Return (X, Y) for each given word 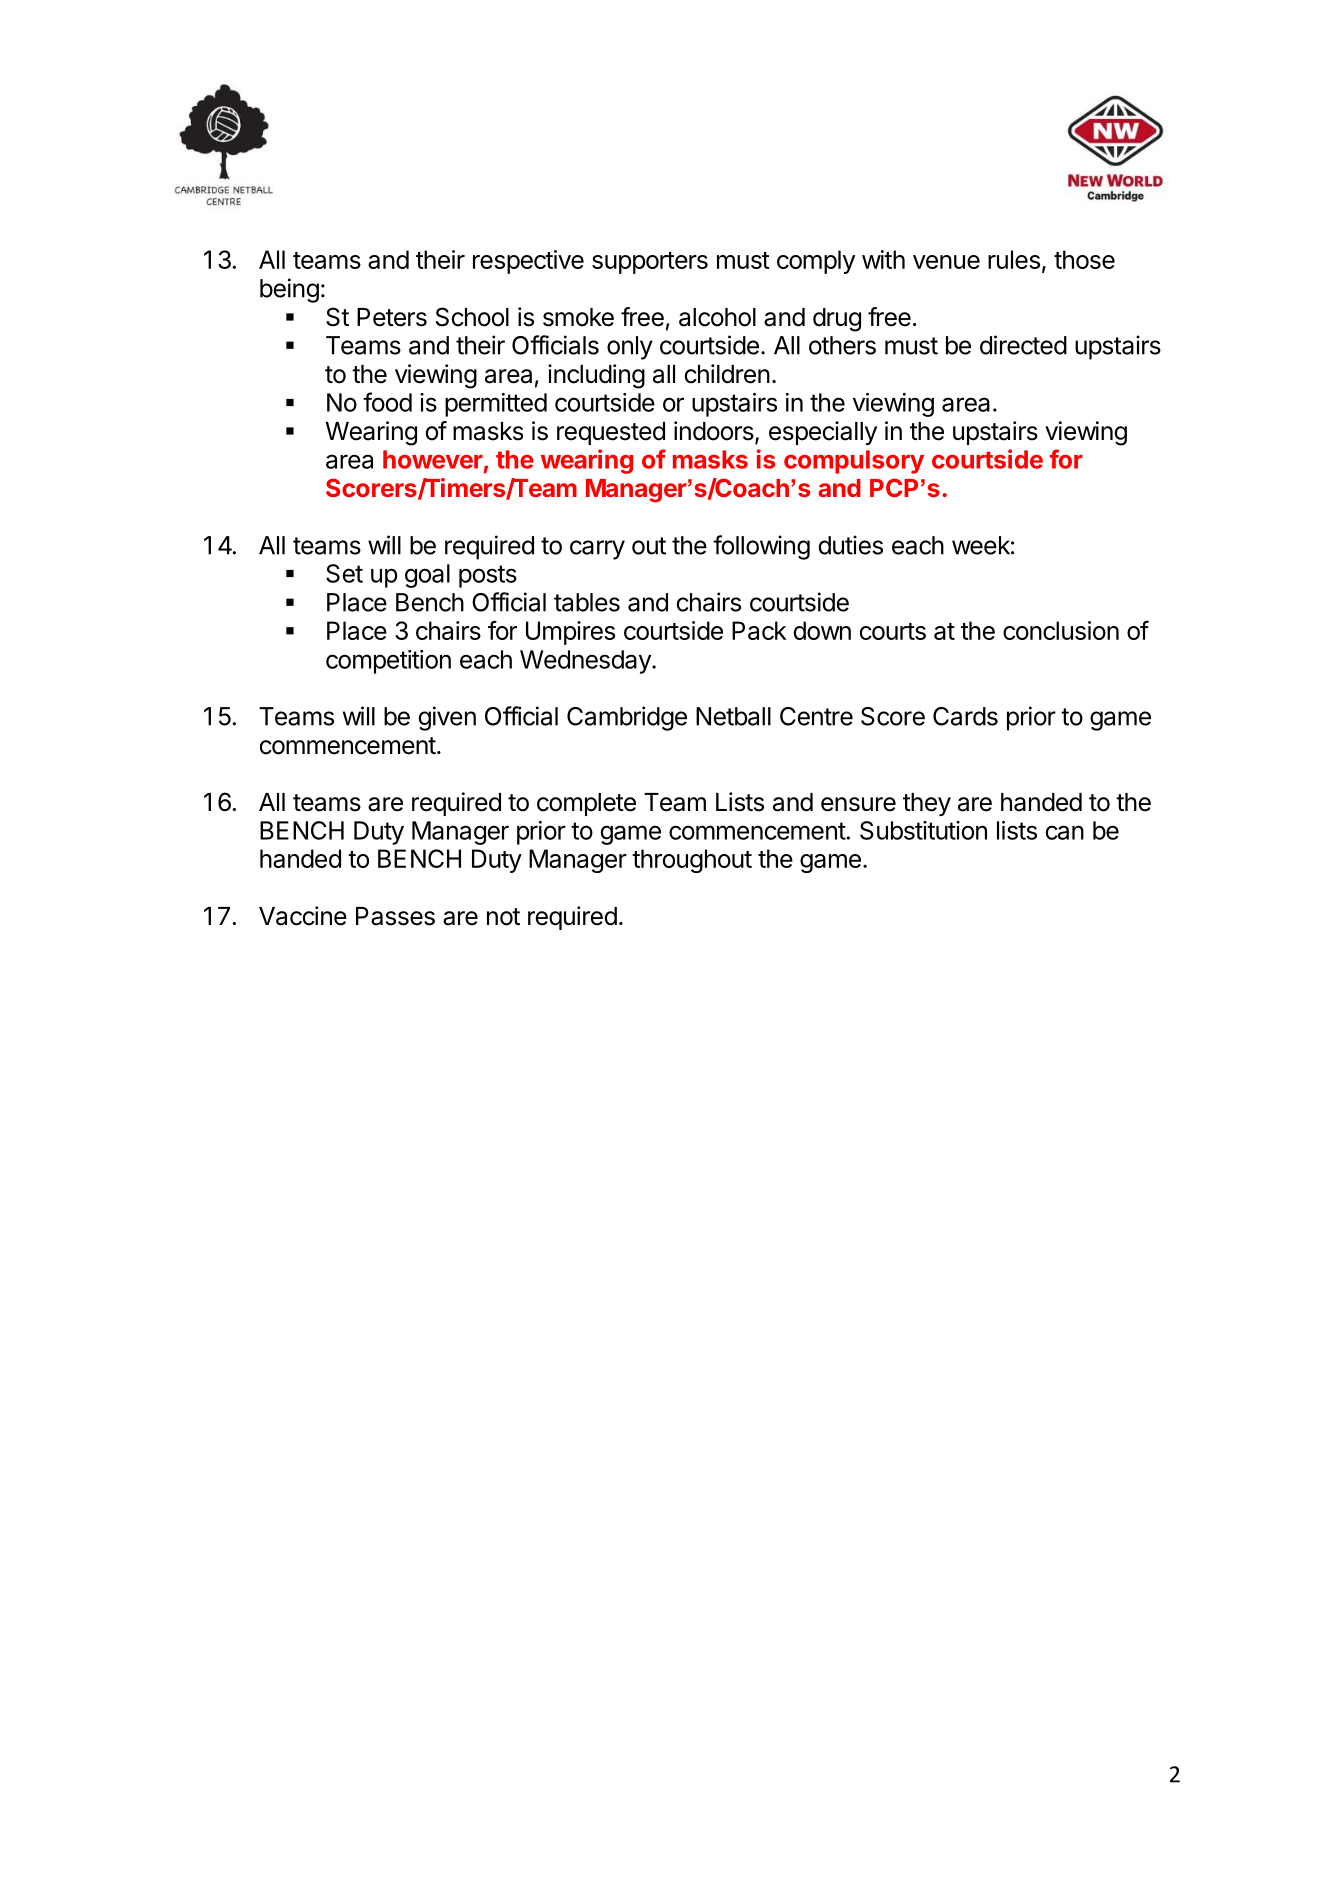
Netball (733, 716)
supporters (650, 263)
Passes (395, 916)
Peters (392, 317)
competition (388, 662)
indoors (714, 431)
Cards (965, 716)
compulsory (854, 462)
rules (1014, 259)
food (387, 402)
